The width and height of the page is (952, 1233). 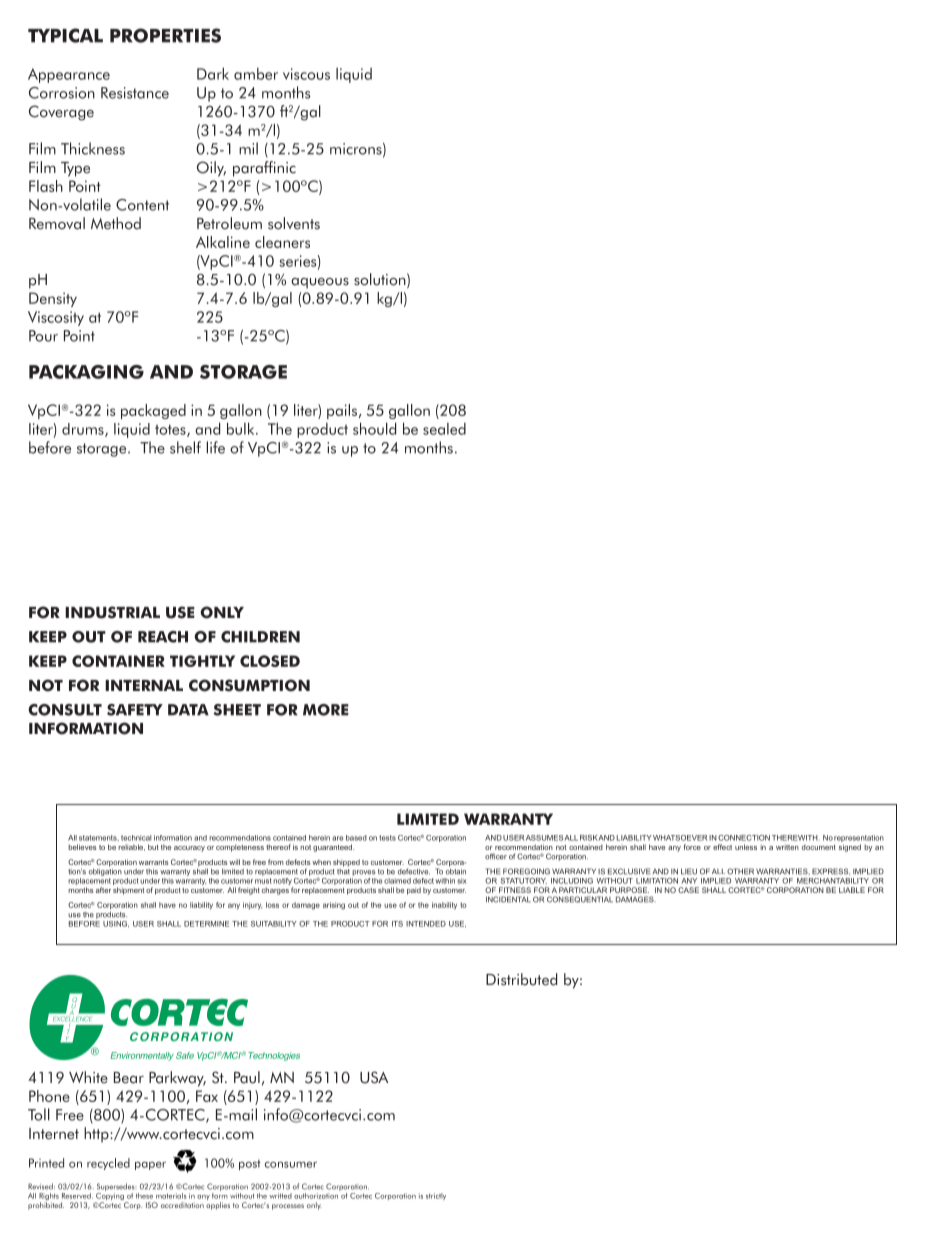 What do you see at coordinates (326, 710) in the page?
I see `MORE` at bounding box center [326, 710].
